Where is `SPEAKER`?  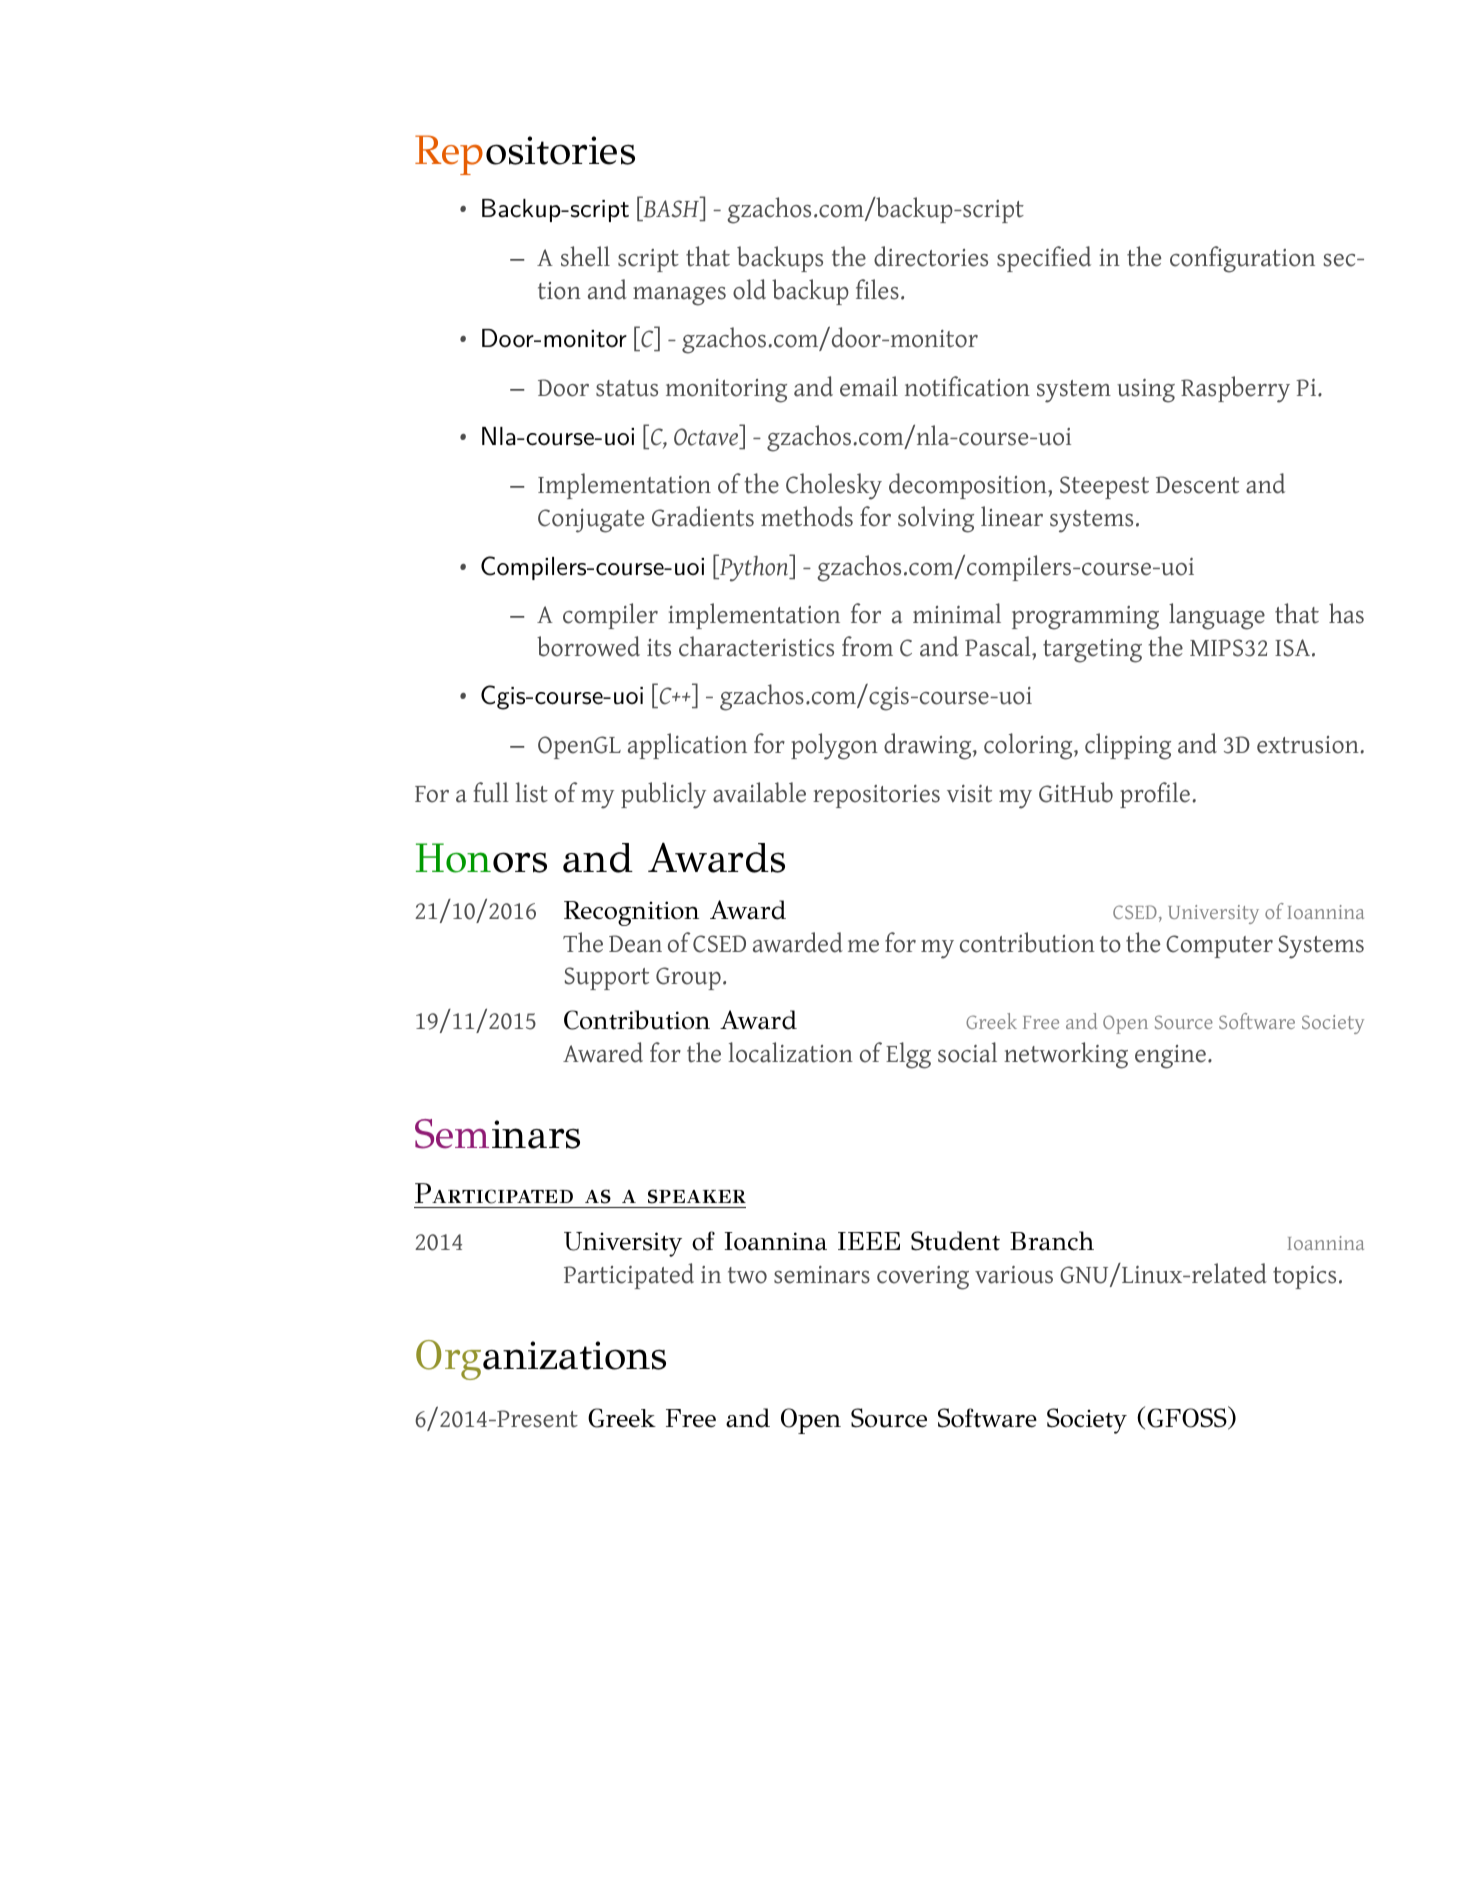 SPEAKER is located at coordinates (697, 1196).
